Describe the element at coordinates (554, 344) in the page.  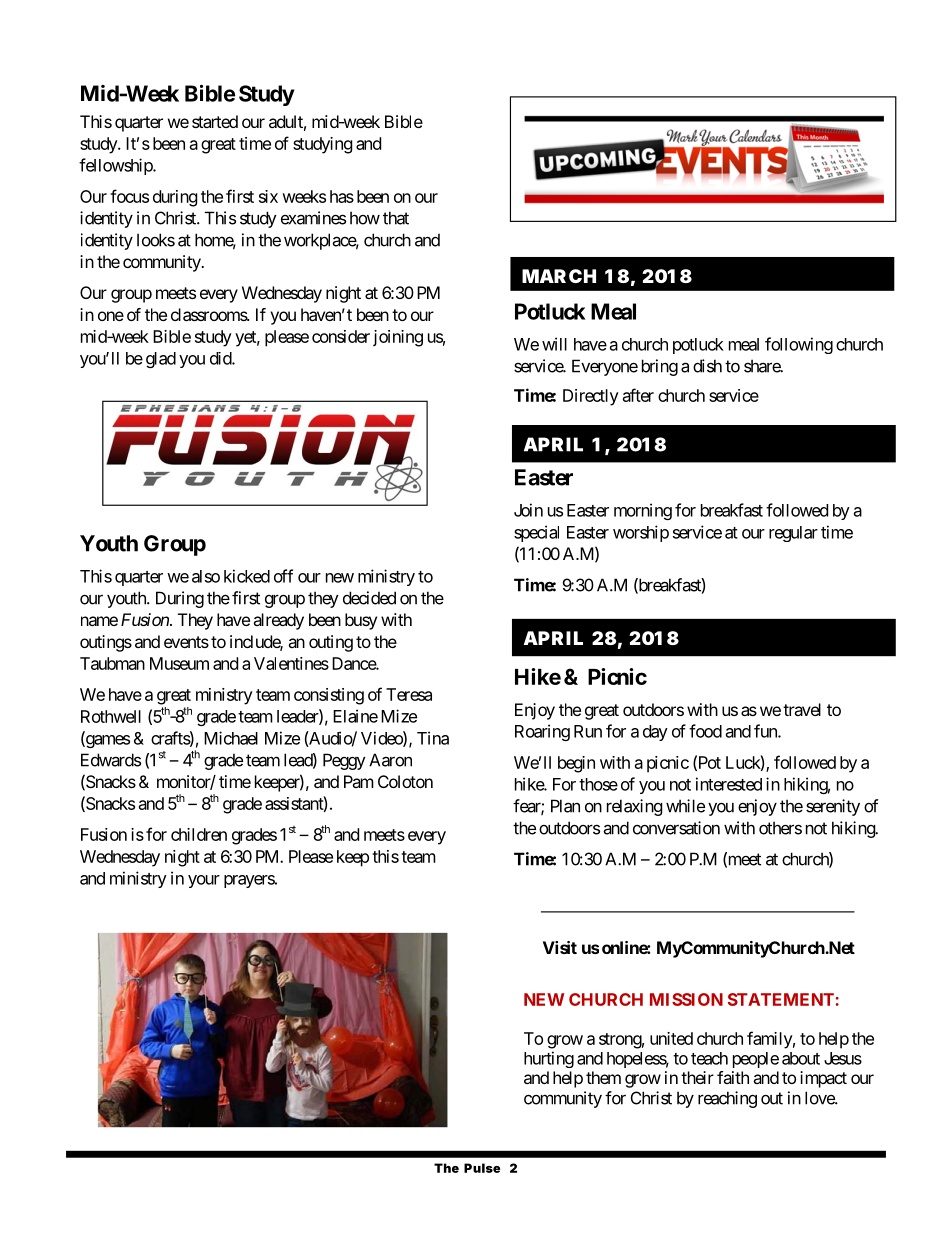
I see `will` at that location.
